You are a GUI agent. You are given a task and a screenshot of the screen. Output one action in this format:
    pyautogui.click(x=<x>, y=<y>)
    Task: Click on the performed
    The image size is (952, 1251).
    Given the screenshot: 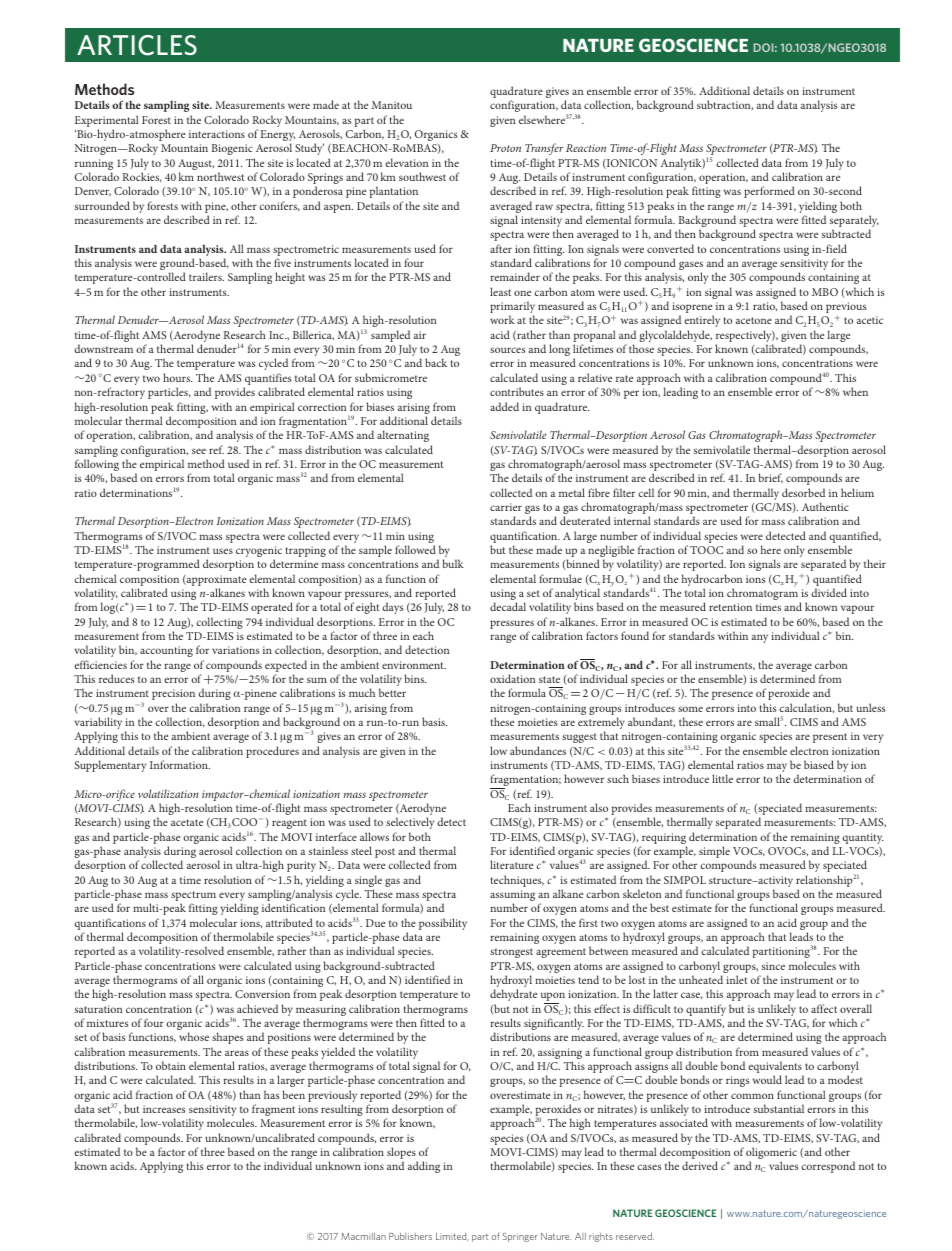 What is the action you would take?
    pyautogui.click(x=769, y=192)
